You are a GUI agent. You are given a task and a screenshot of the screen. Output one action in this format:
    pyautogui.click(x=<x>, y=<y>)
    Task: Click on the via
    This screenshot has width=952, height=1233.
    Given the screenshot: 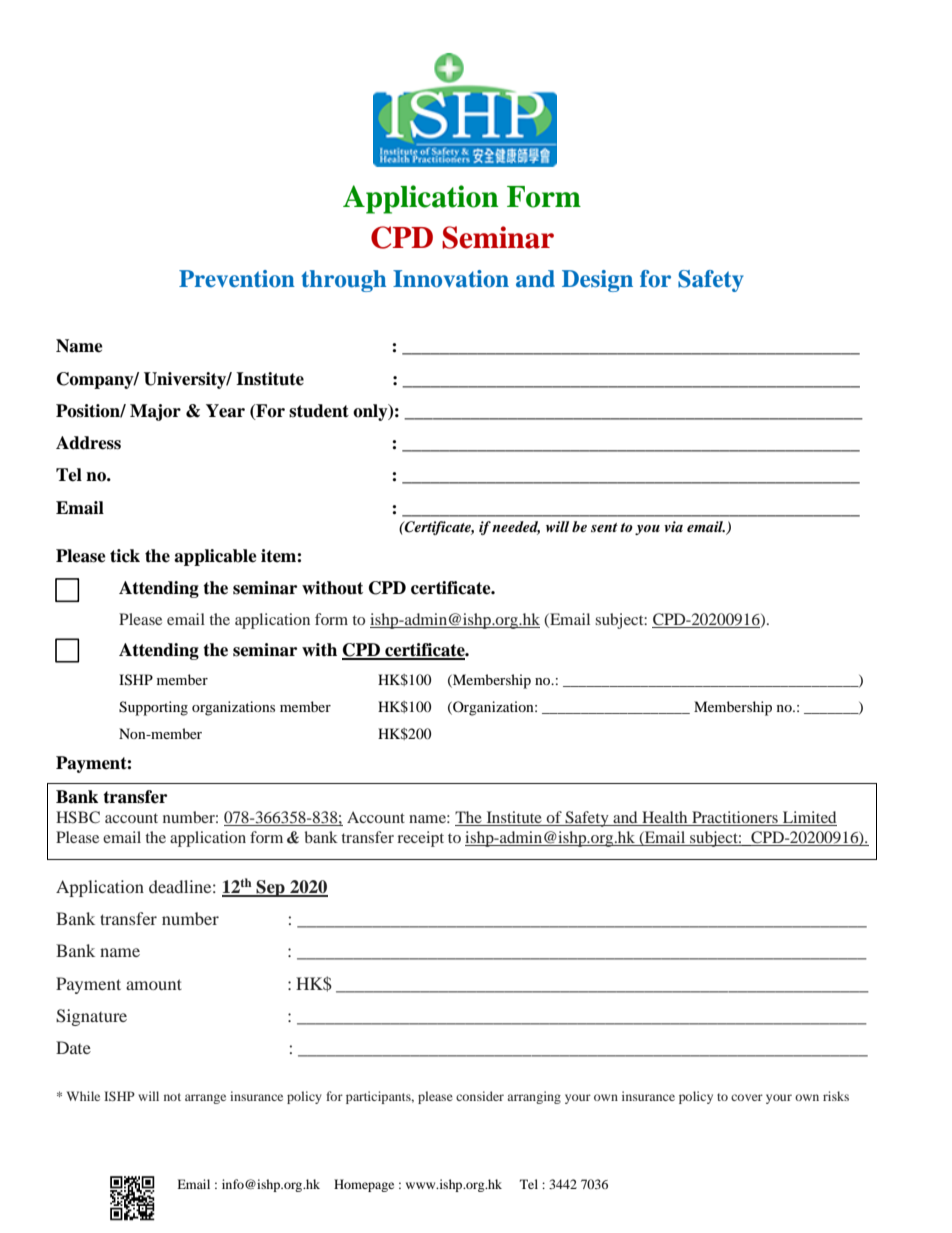 What is the action you would take?
    pyautogui.click(x=673, y=526)
